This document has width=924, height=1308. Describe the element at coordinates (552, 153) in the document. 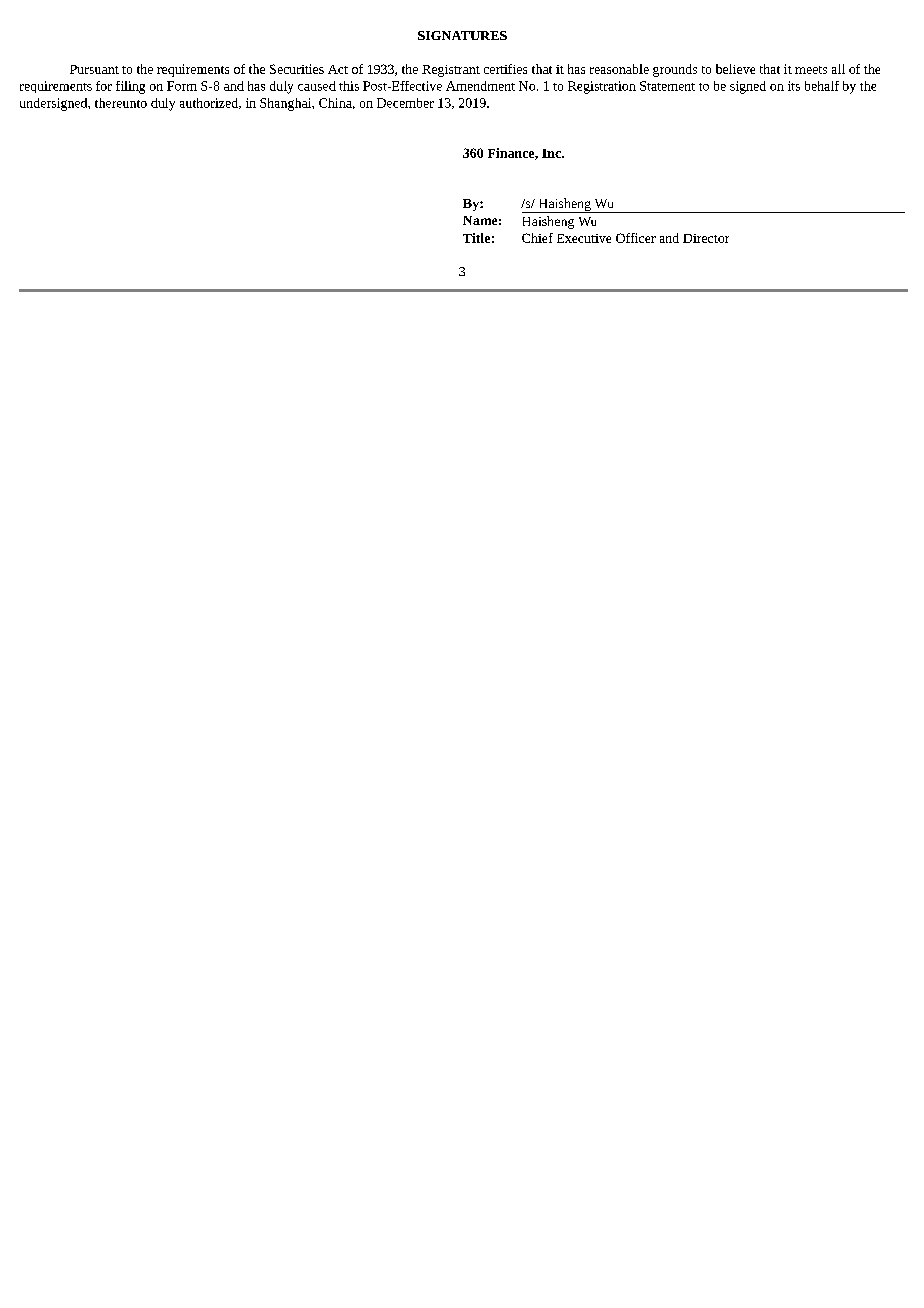

I see `Inc` at that location.
